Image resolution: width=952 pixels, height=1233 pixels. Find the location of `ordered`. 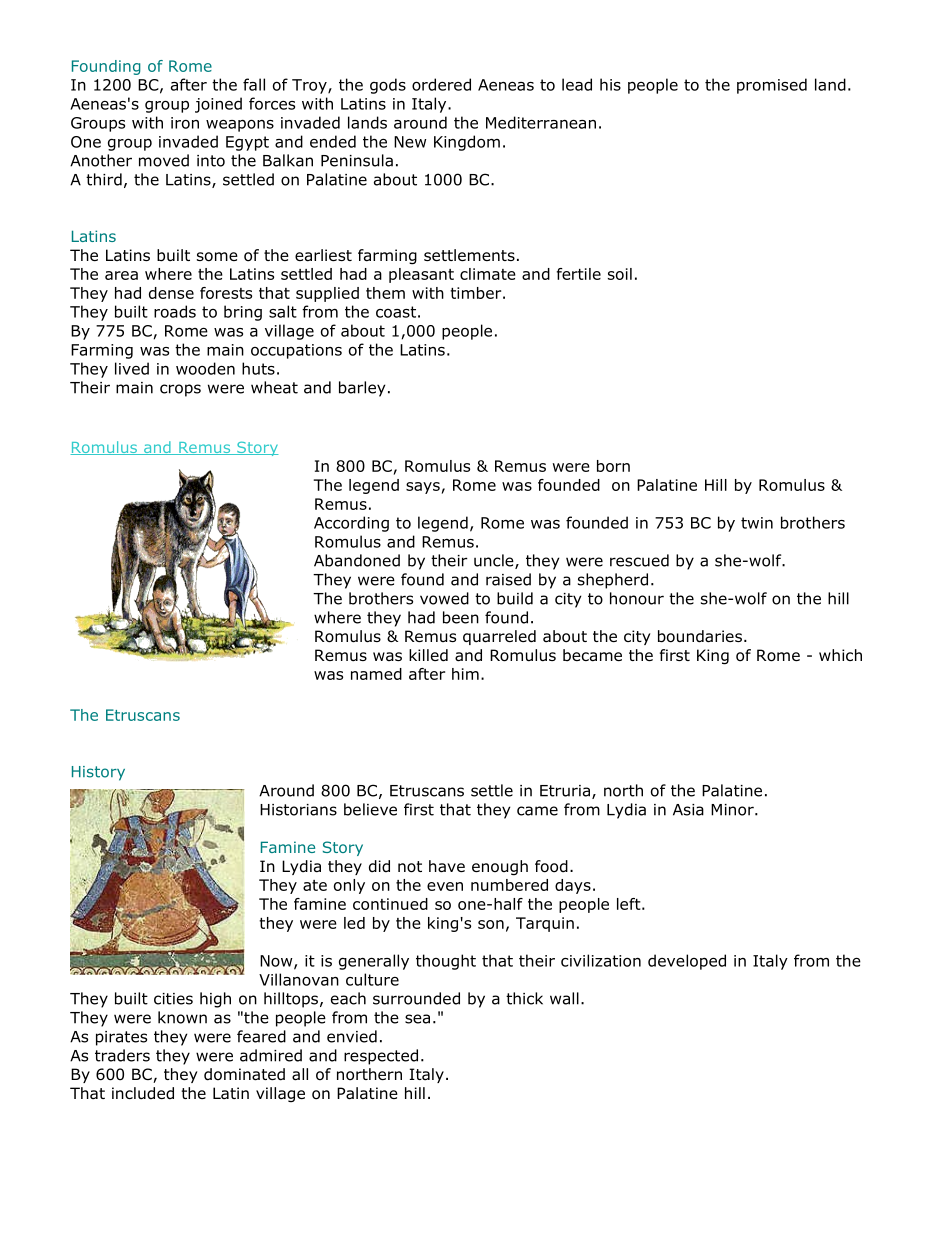

ordered is located at coordinates (441, 84).
